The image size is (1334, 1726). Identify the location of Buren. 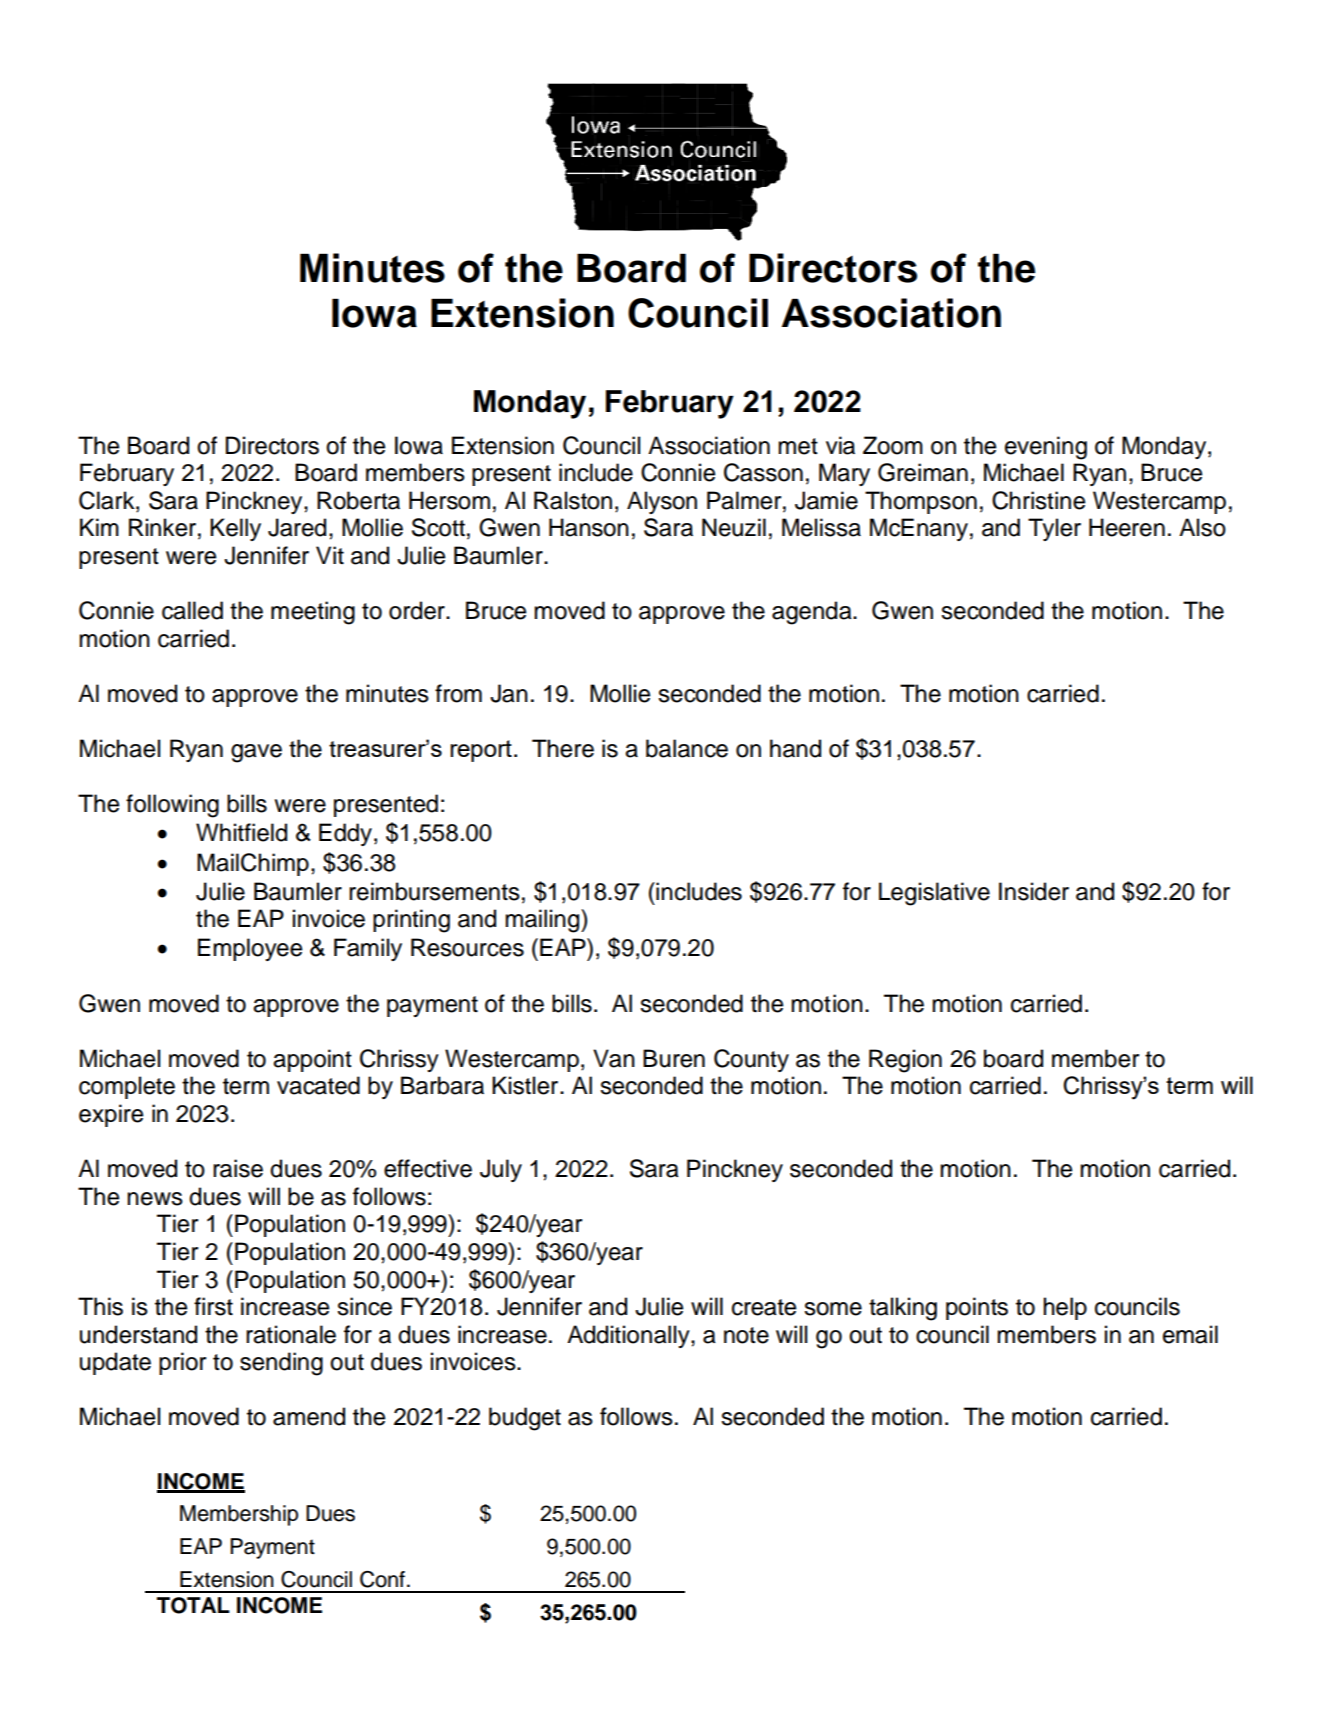
(674, 1058).
